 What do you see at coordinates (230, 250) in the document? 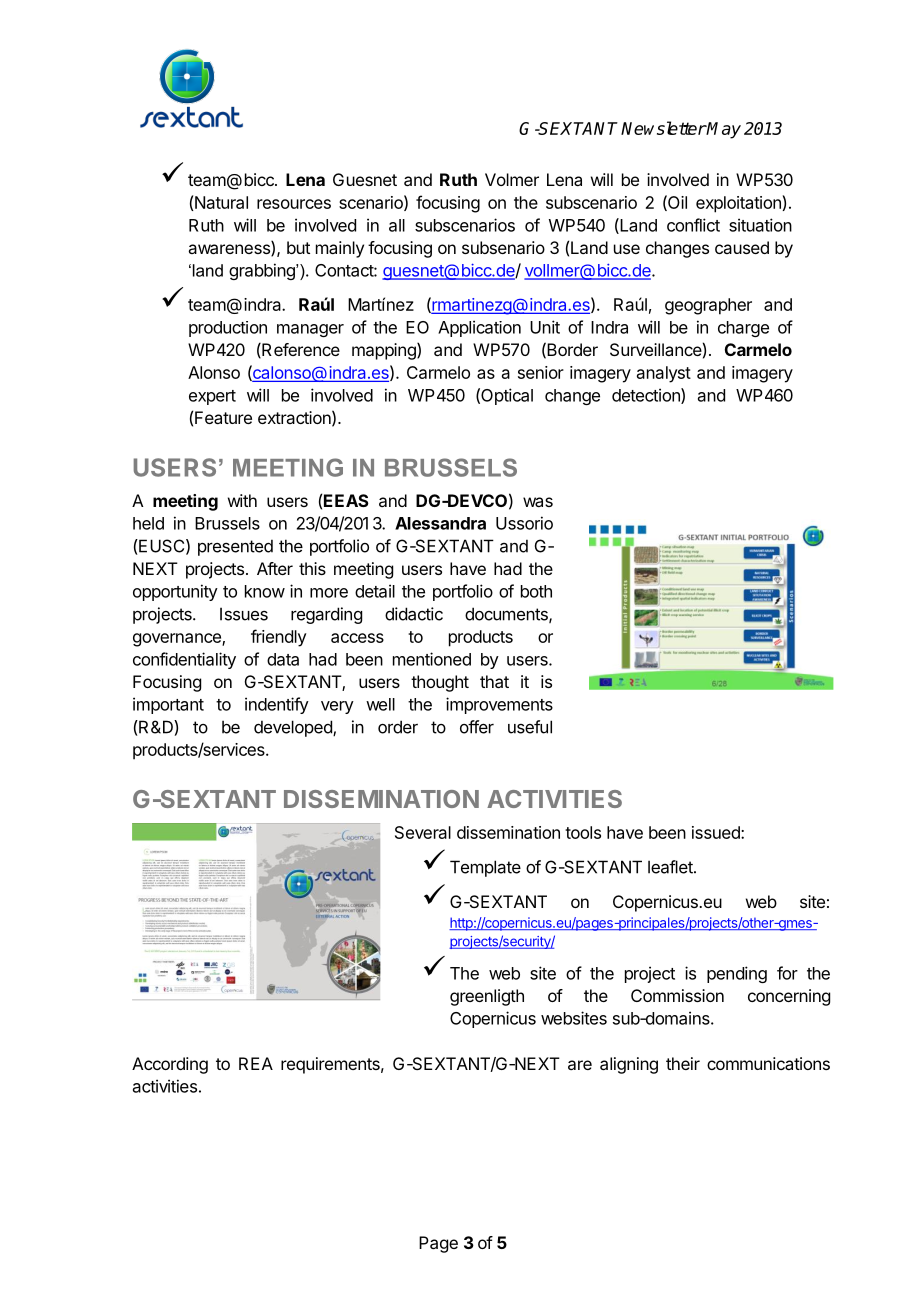
I see `awareness` at bounding box center [230, 250].
